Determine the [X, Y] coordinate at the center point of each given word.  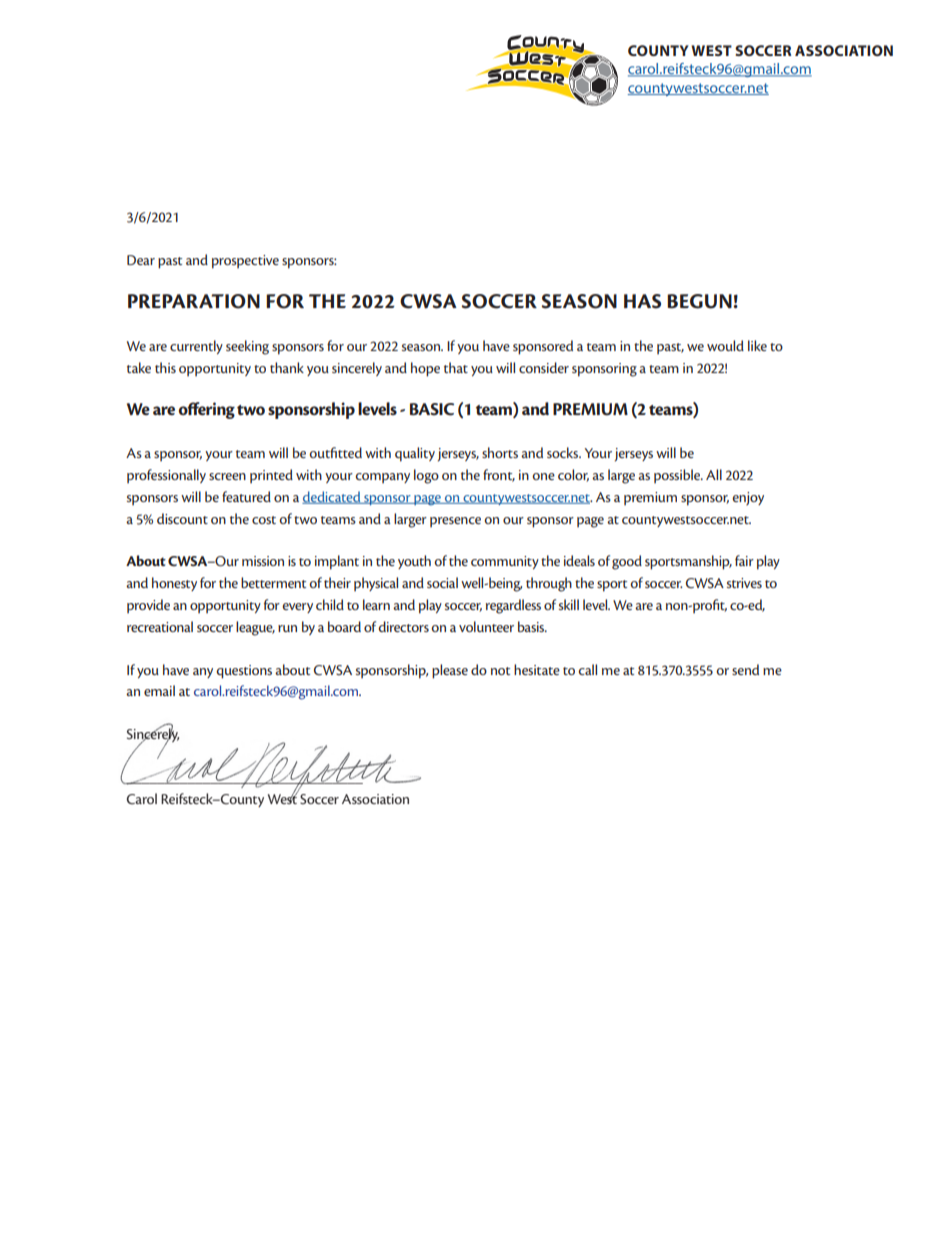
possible [678, 476]
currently [196, 347]
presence [455, 522]
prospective [245, 262]
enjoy [748, 498]
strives [744, 583]
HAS [642, 301]
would [725, 345]
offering [207, 410]
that [456, 367]
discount [182, 518]
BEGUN [700, 301]
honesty [174, 584]
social [442, 582]
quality [415, 454]
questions [244, 672]
